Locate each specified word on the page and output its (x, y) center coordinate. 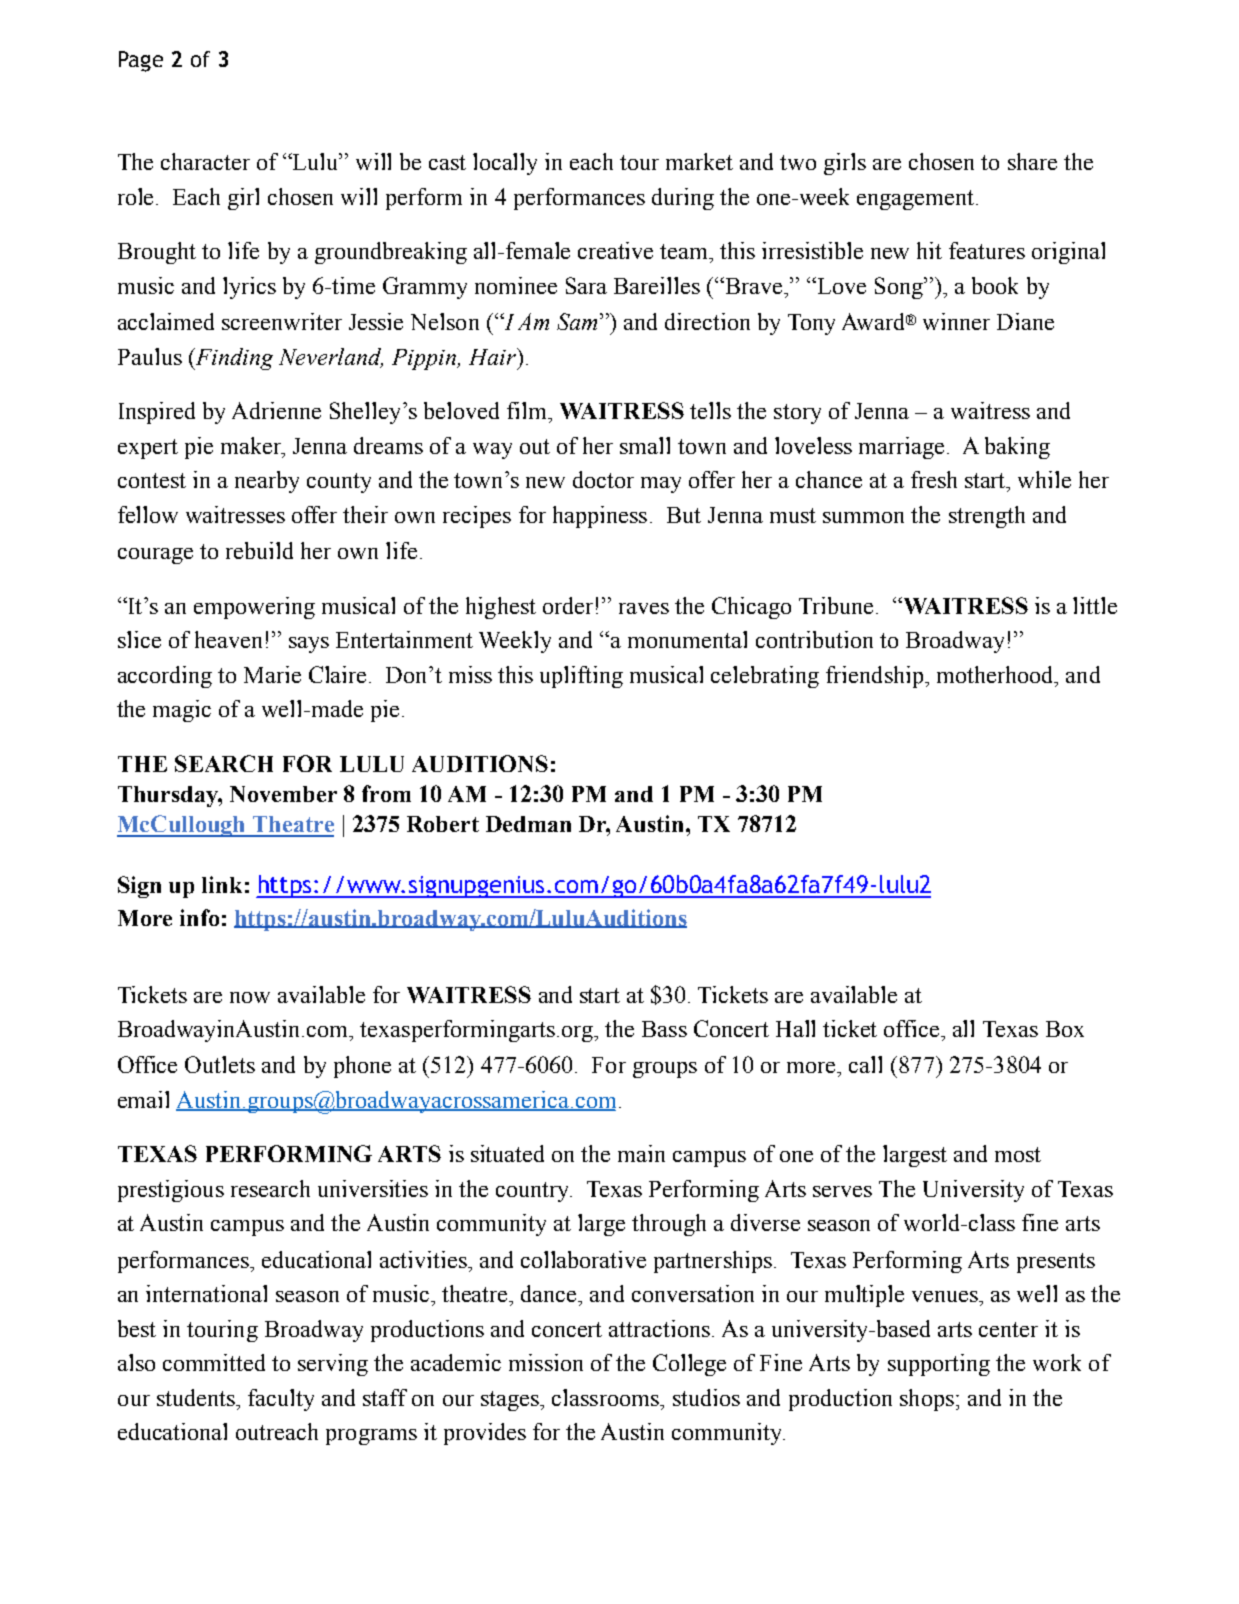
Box (1065, 1029)
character (205, 161)
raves (644, 608)
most (1018, 1154)
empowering (254, 608)
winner (956, 321)
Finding (233, 359)
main (641, 1153)
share (1032, 161)
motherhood (996, 674)
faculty (281, 1400)
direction (707, 321)
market (699, 161)
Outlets (220, 1064)
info (199, 917)
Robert (443, 824)
